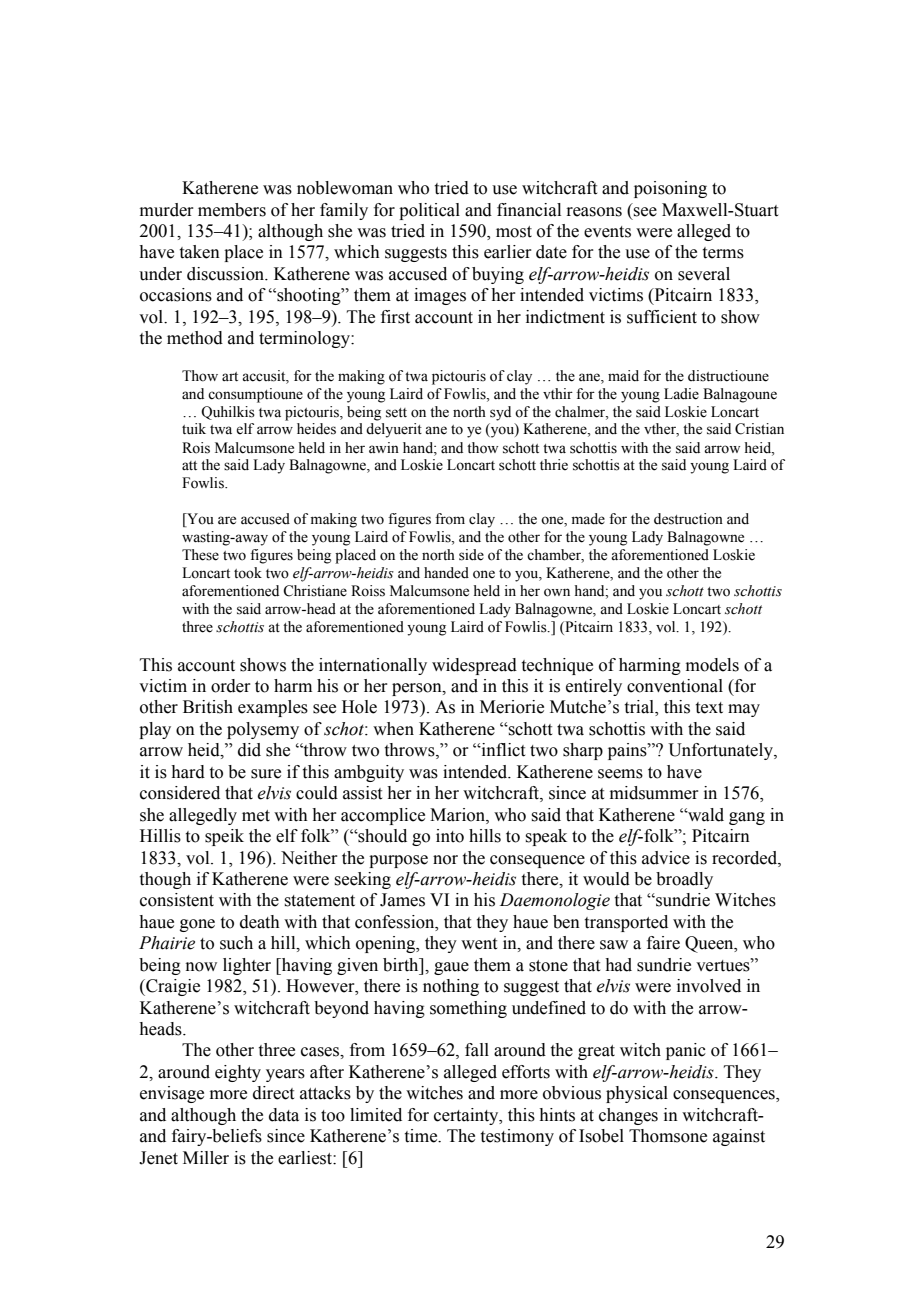 The image size is (924, 1308). Describe the element at coordinates (670, 189) in the page. I see `poisoning` at that location.
